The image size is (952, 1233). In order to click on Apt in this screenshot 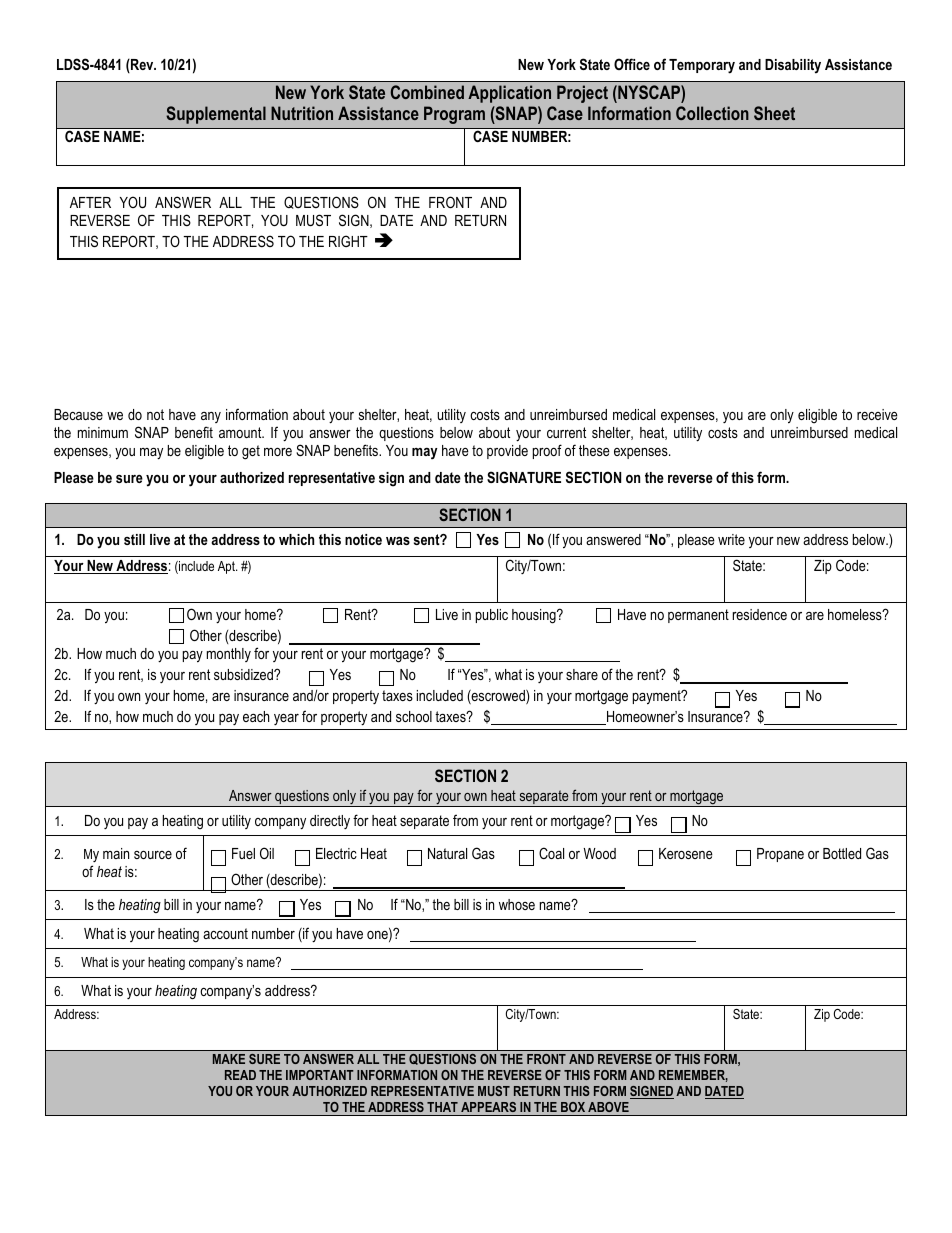, I will do `click(227, 567)`.
